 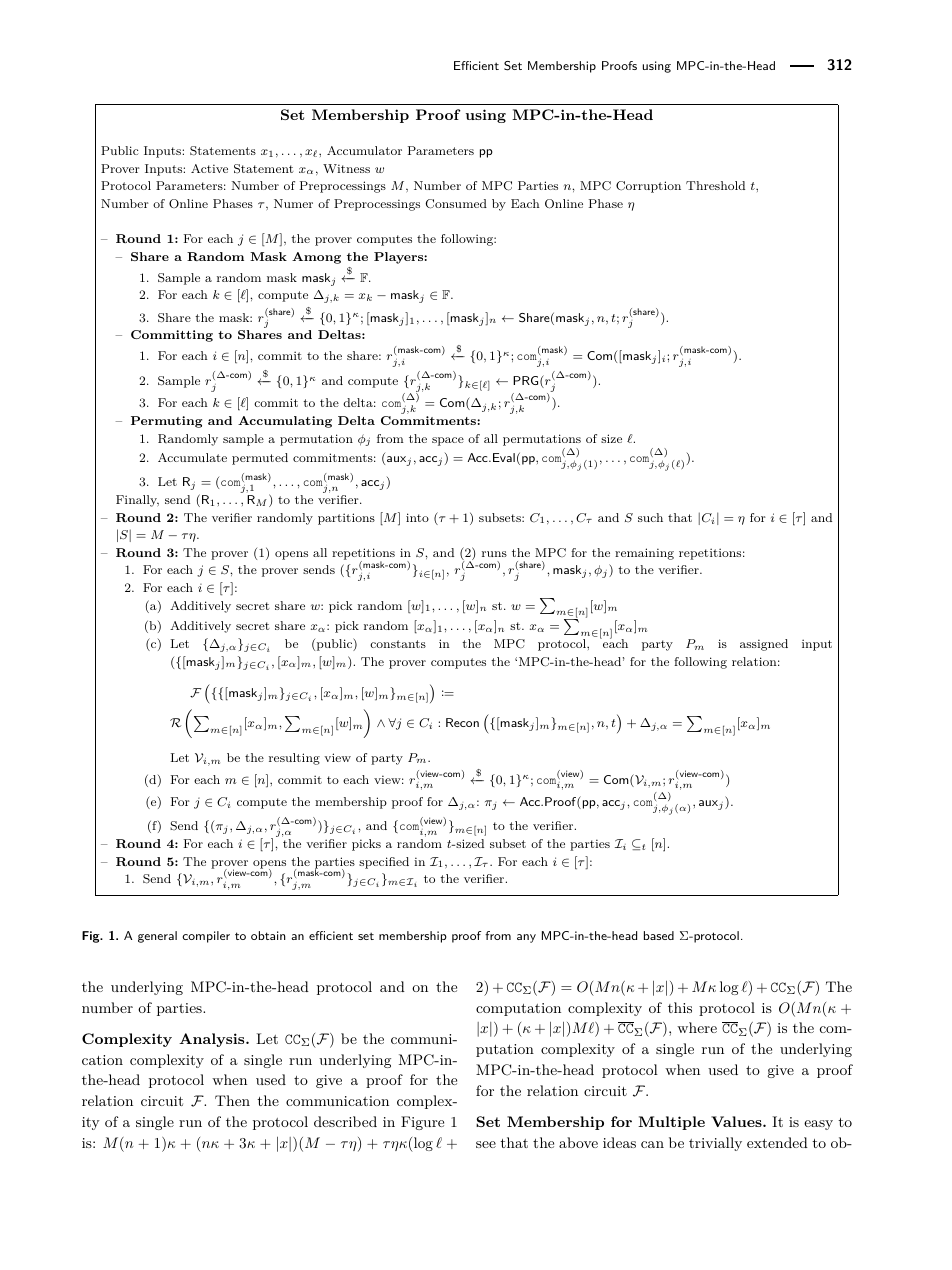 I want to click on Values, so click(x=737, y=1121).
